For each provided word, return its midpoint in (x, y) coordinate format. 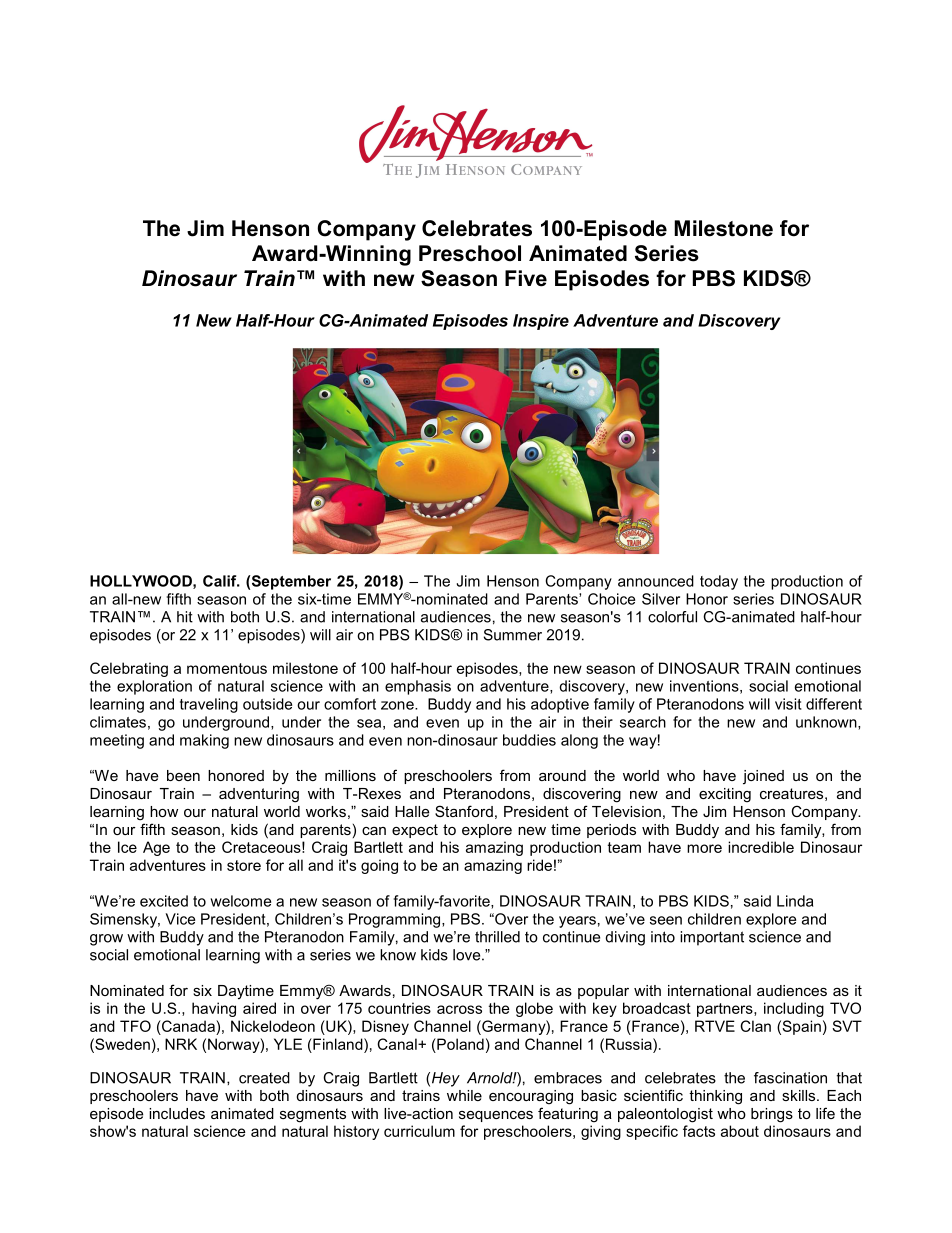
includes (177, 1113)
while (464, 1095)
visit (788, 704)
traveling (209, 705)
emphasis (418, 687)
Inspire (541, 322)
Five (526, 278)
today (719, 582)
